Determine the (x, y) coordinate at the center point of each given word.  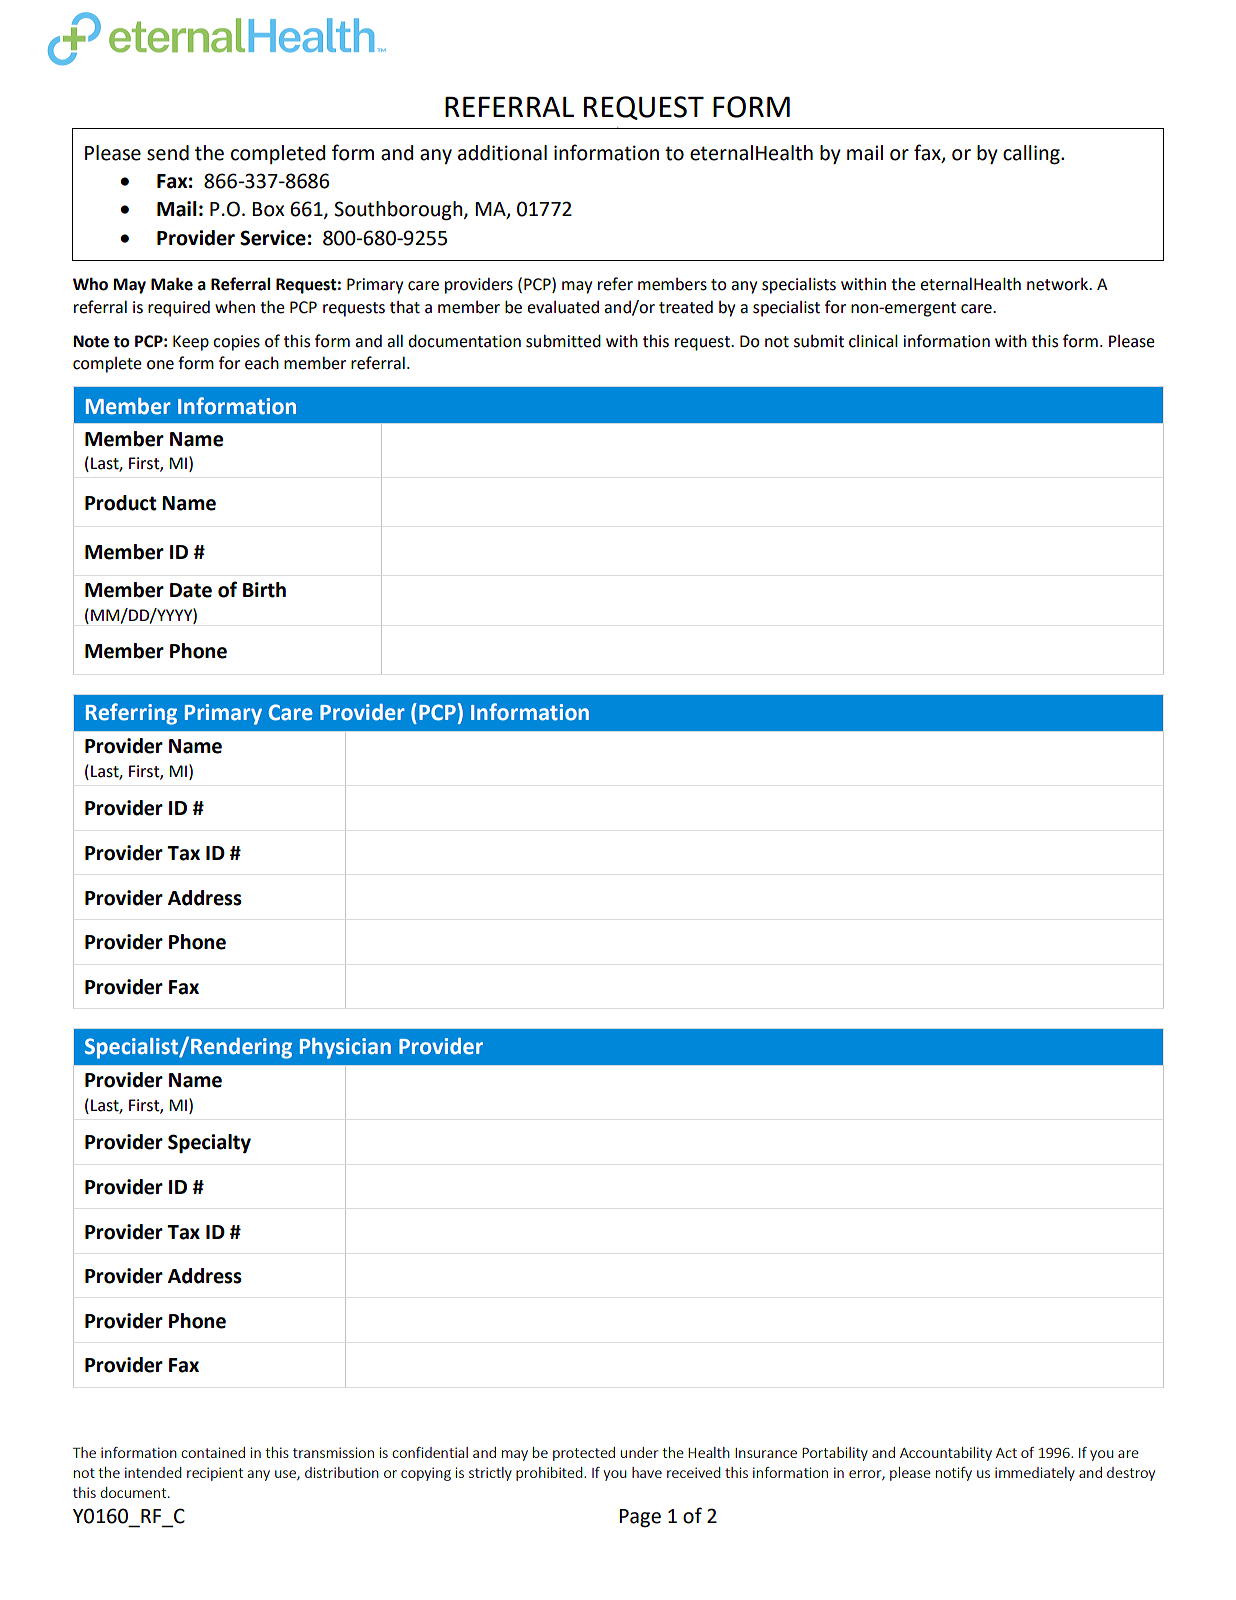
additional (502, 153)
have (647, 1472)
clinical (873, 341)
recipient (215, 1474)
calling (1032, 155)
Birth (264, 590)
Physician (345, 1048)
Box (268, 209)
